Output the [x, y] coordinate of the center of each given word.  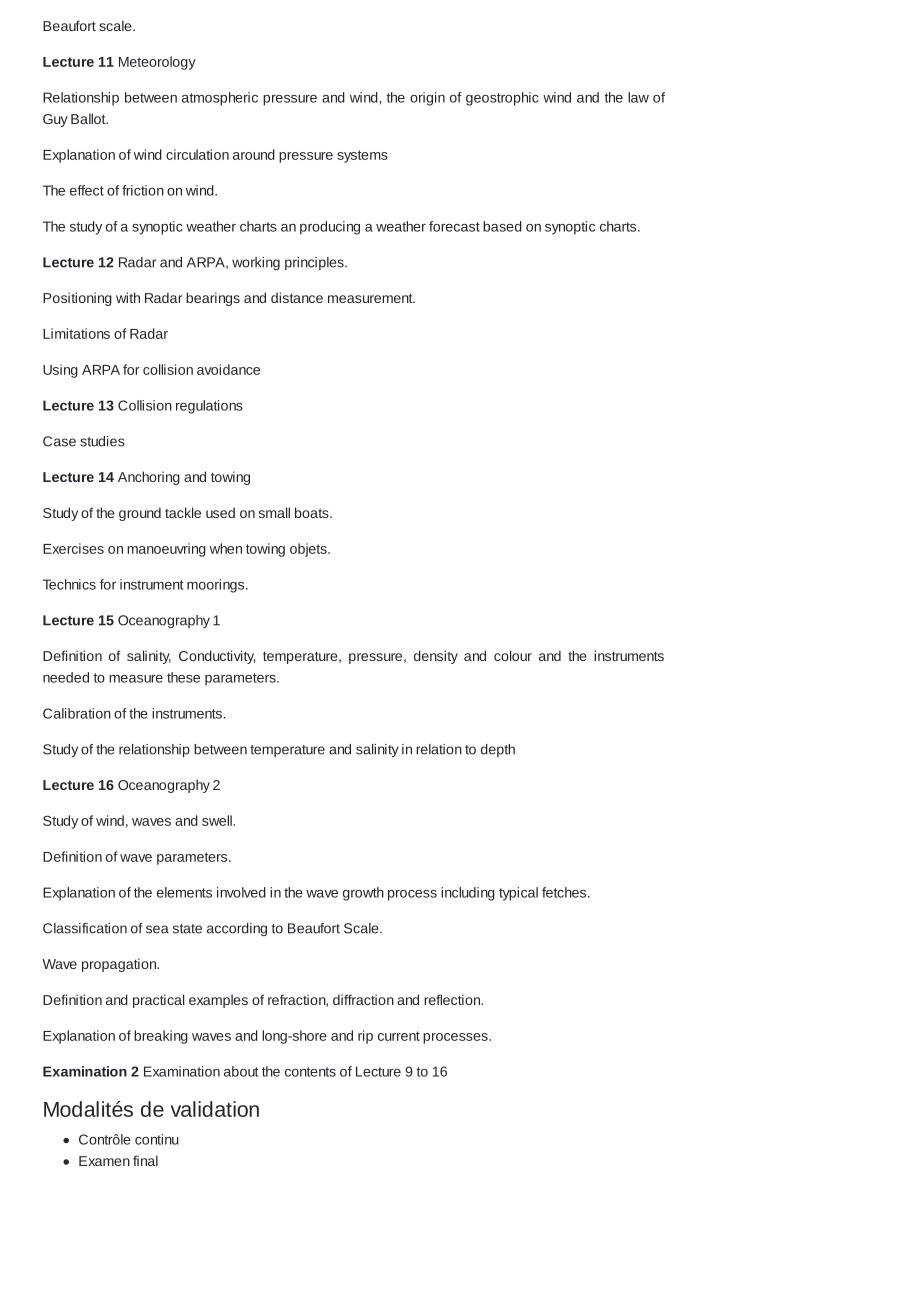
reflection [453, 999]
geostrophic [502, 99]
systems [362, 156]
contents [310, 1072]
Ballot [89, 118]
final [145, 1160]
